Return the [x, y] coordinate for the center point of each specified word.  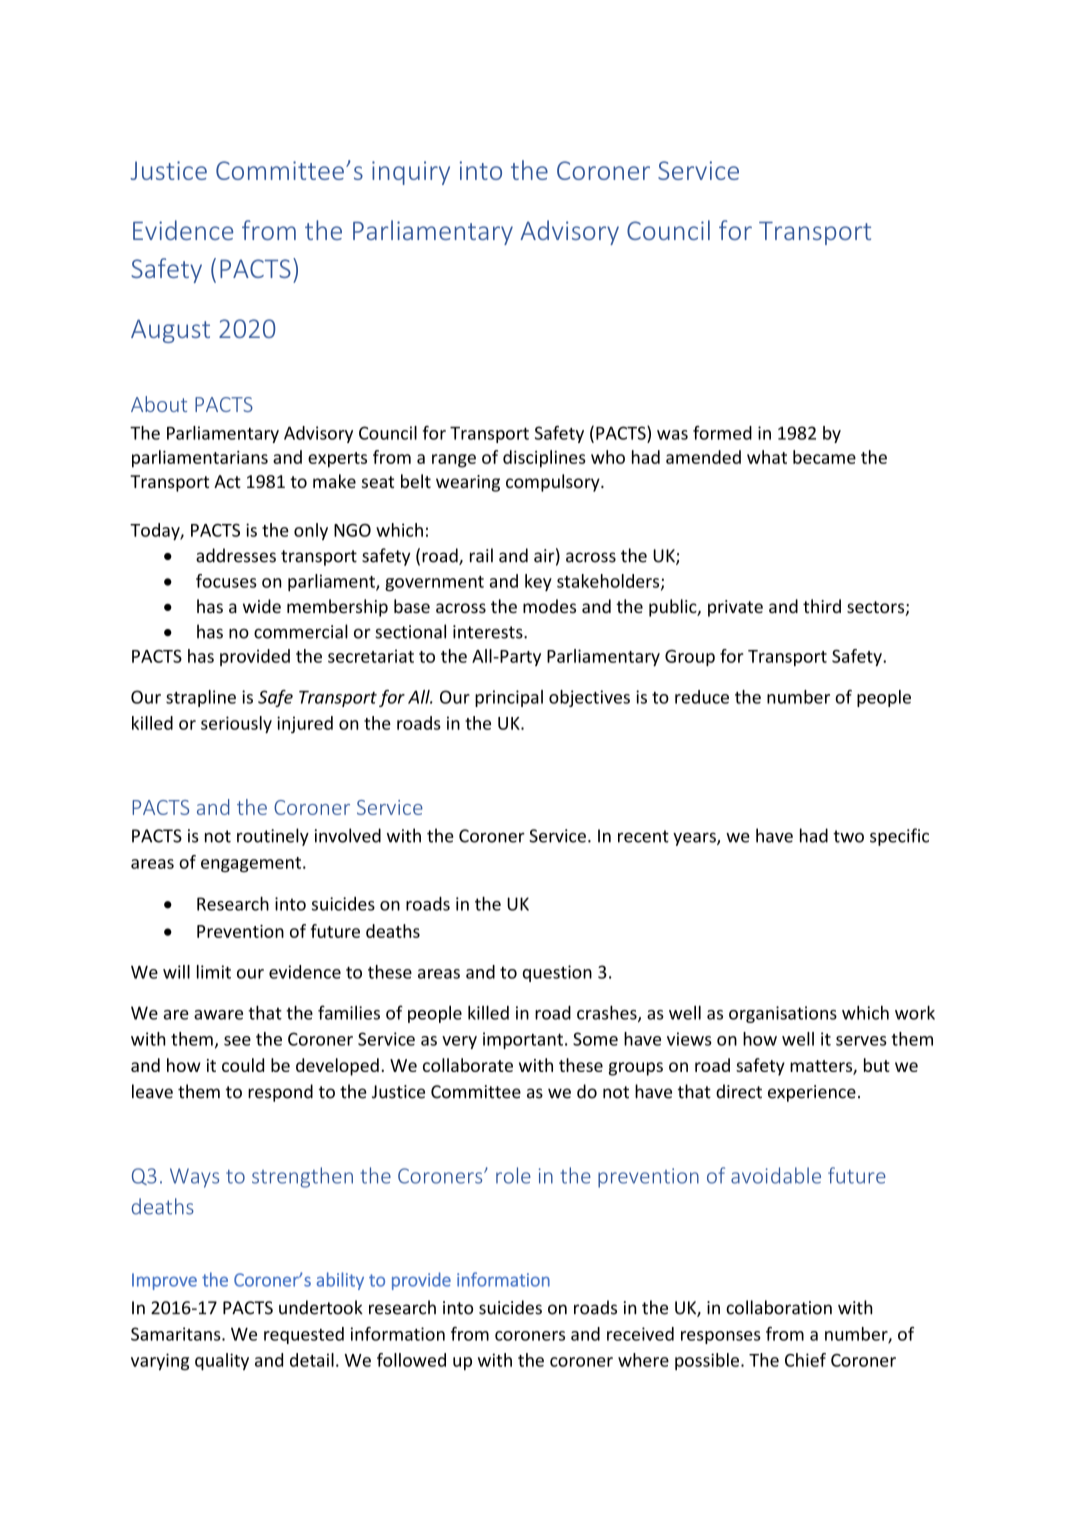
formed [722, 433]
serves [861, 1041]
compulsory [554, 483]
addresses [236, 555]
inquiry [411, 173]
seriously [236, 724]
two [848, 836]
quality [222, 1361]
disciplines [544, 459]
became [824, 457]
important [523, 1040]
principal [509, 698]
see [237, 1041]
